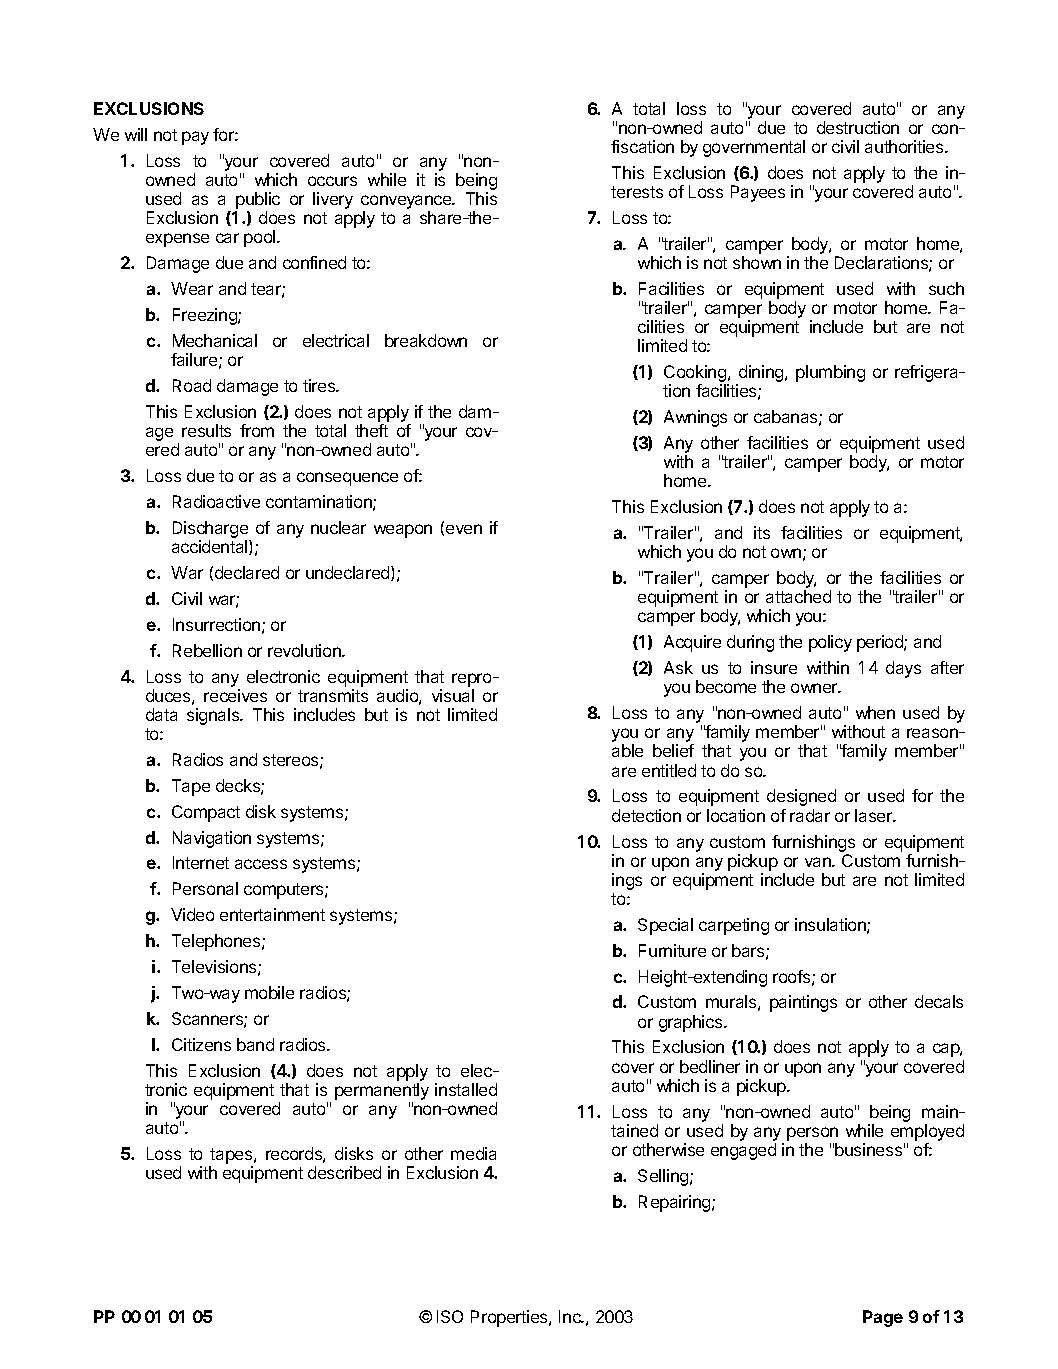  What do you see at coordinates (257, 202) in the image?
I see `public` at bounding box center [257, 202].
